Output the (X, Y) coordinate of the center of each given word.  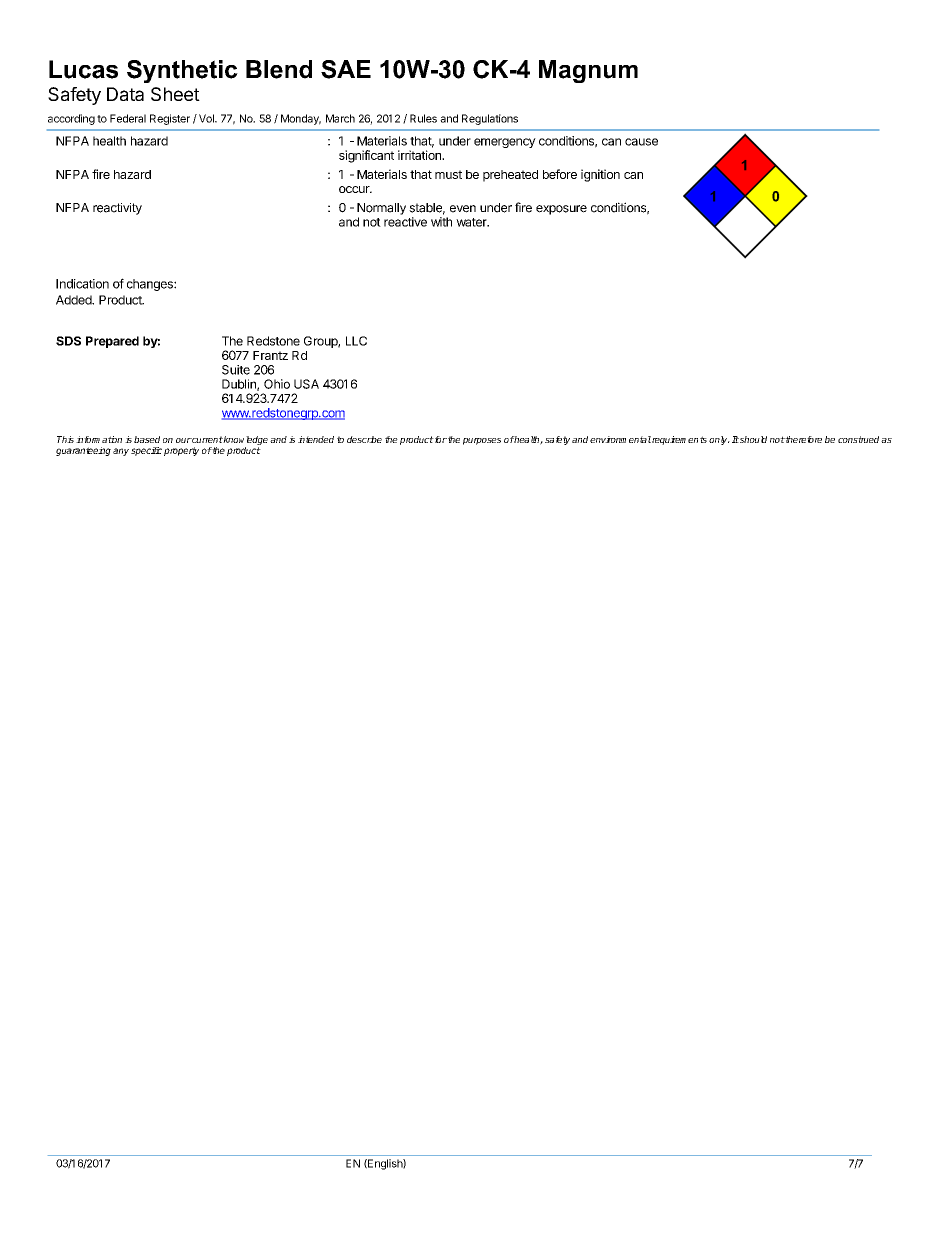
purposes (482, 441)
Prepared (112, 342)
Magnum (588, 71)
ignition (600, 175)
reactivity (117, 209)
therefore (803, 439)
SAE (346, 69)
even (463, 209)
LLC (356, 341)
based (147, 439)
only (719, 440)
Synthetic (182, 71)
